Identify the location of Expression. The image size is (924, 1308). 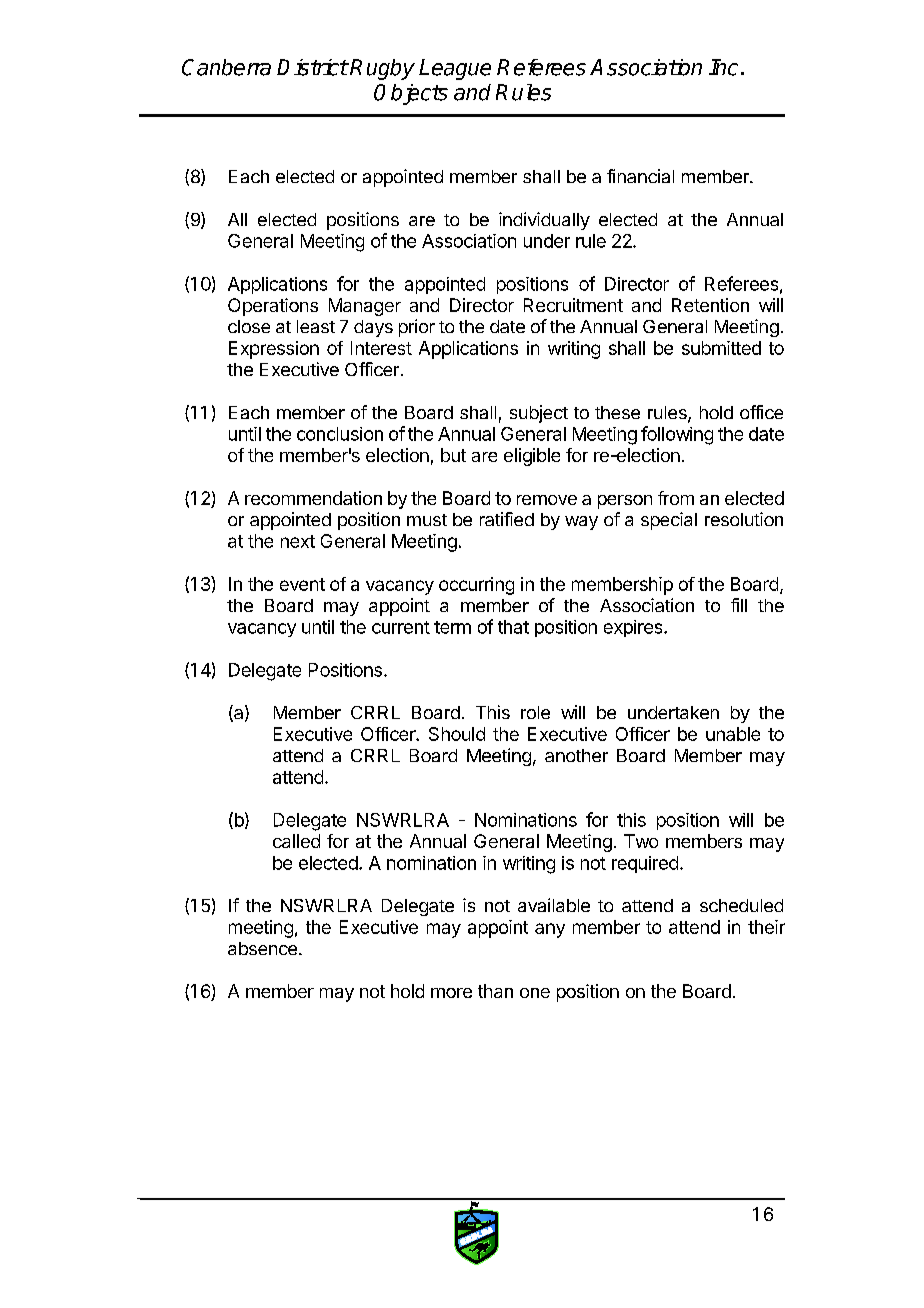
(274, 350).
